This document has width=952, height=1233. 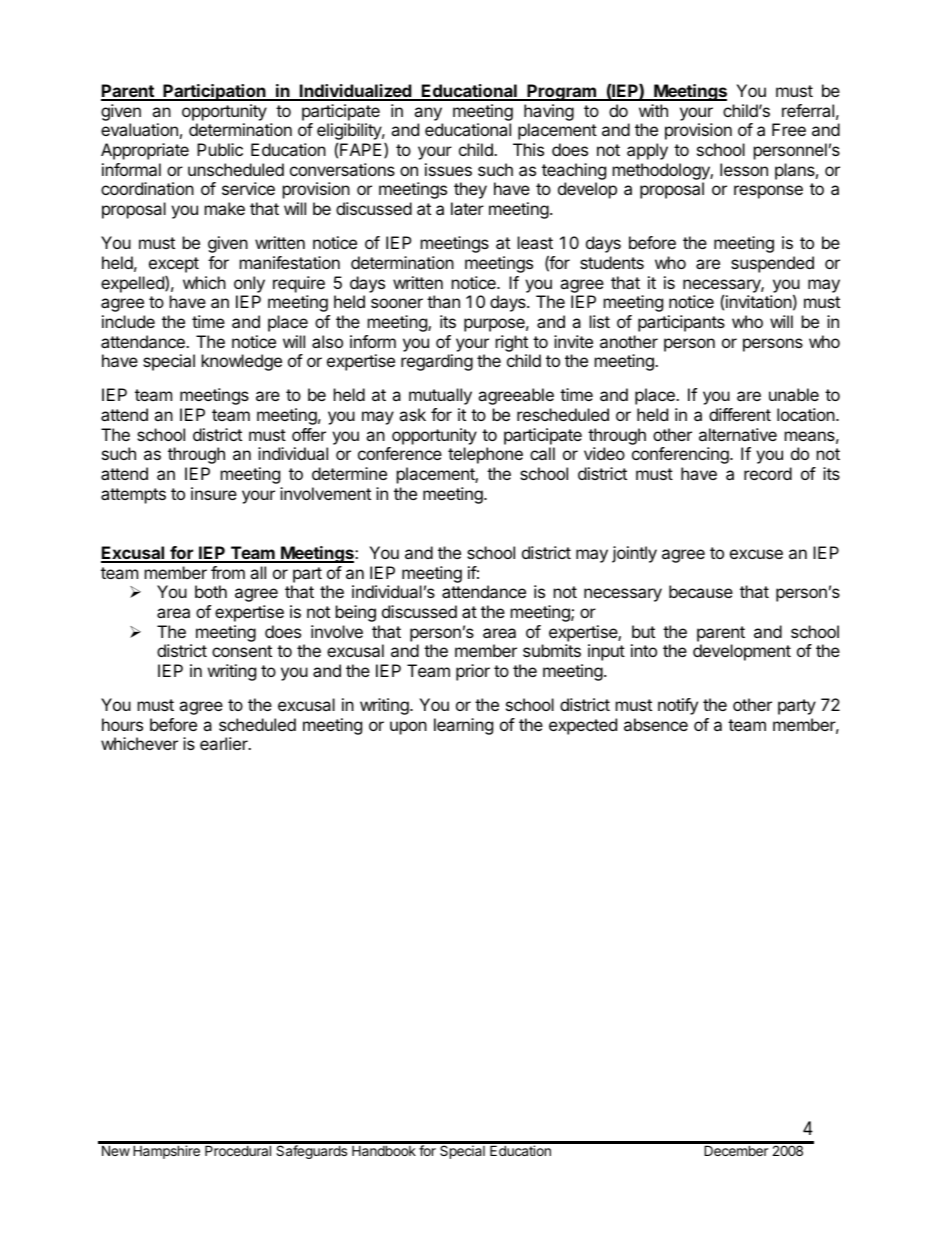 I want to click on any, so click(x=428, y=114).
